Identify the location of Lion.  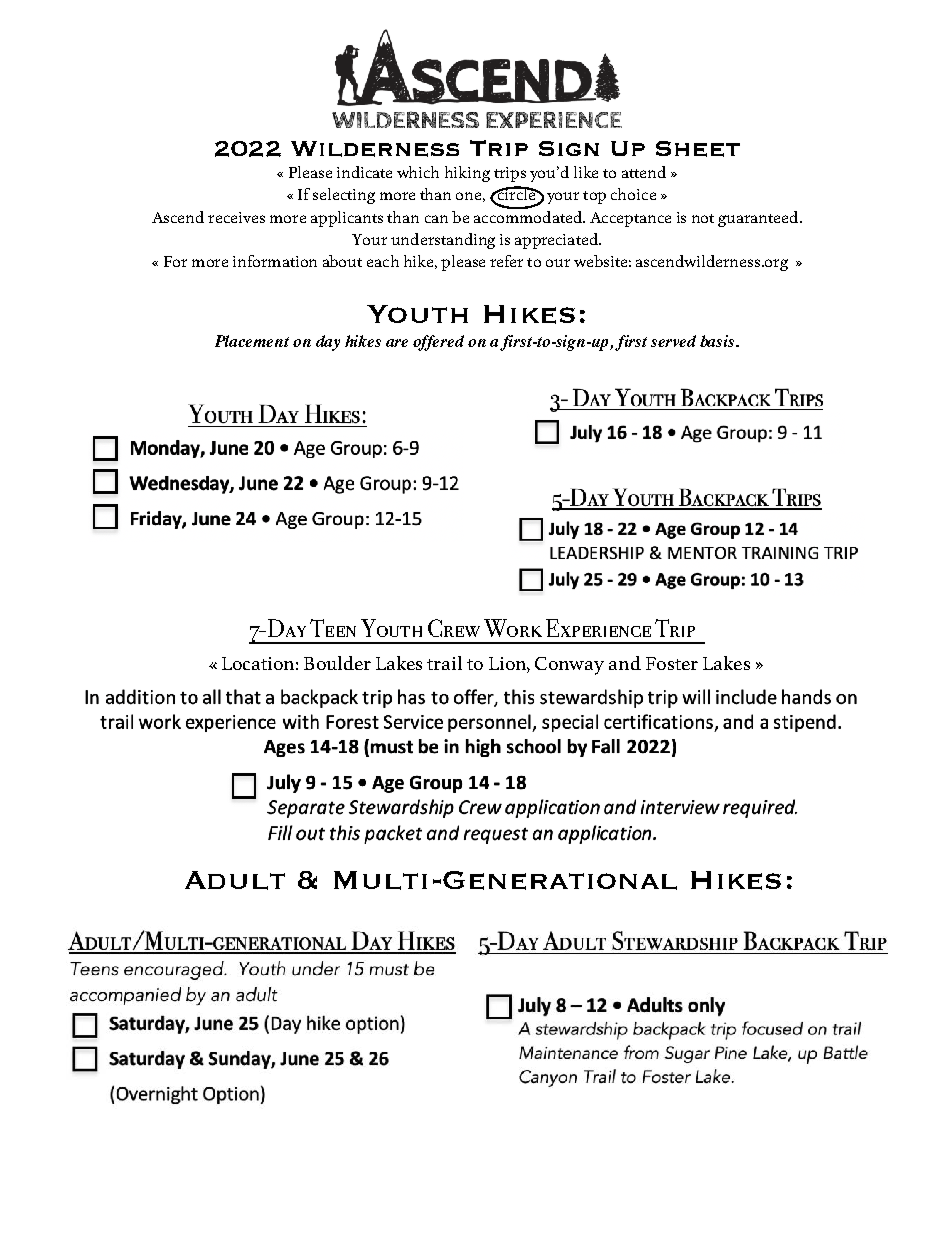
(508, 663).
